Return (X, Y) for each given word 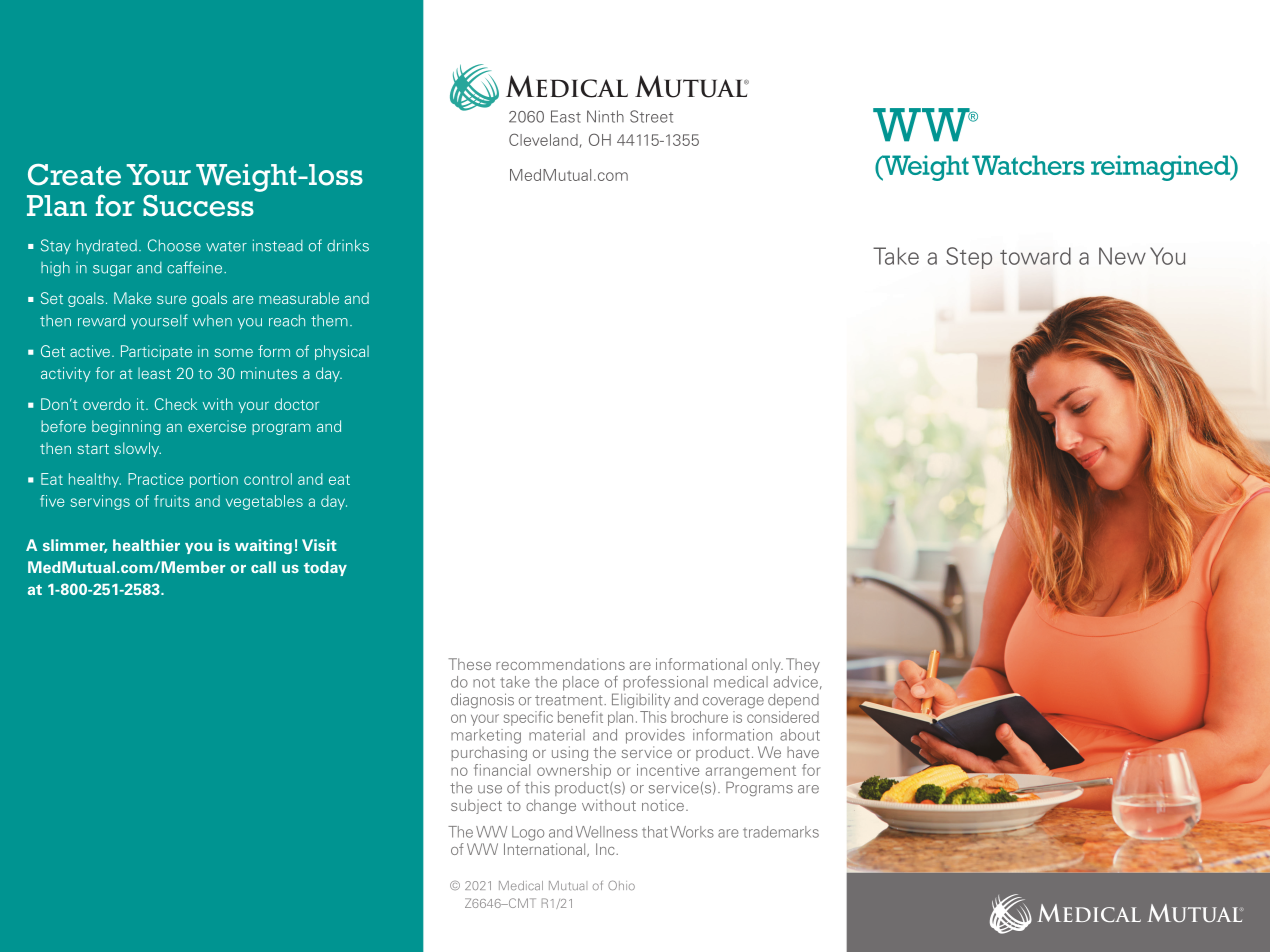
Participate (156, 352)
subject (476, 806)
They (803, 665)
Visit (319, 545)
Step (969, 258)
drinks (348, 245)
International (546, 850)
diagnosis (482, 700)
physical (342, 352)
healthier (146, 545)
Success (198, 206)
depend (793, 701)
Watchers (1028, 165)
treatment (570, 700)
